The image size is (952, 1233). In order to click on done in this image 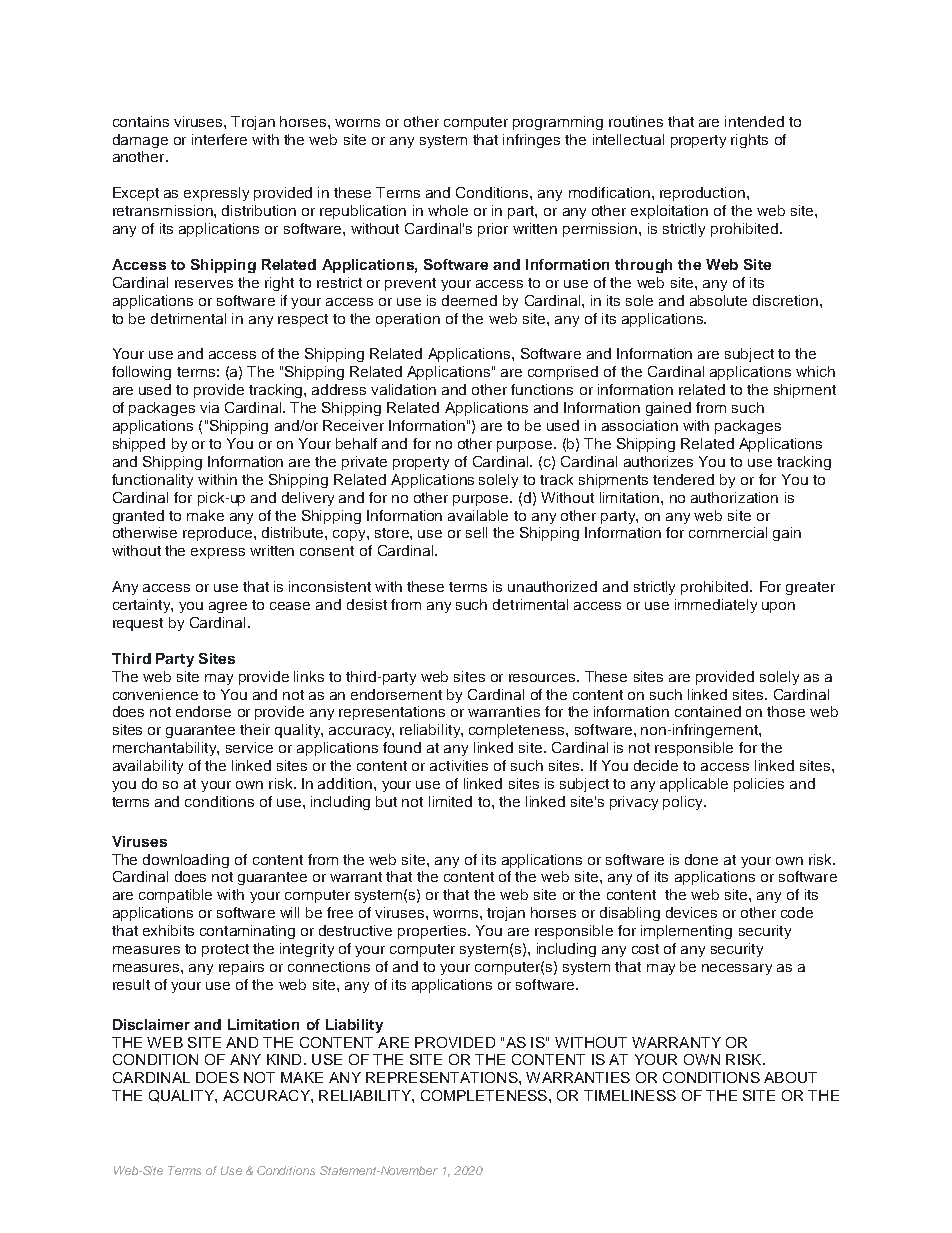, I will do `click(701, 859)`.
